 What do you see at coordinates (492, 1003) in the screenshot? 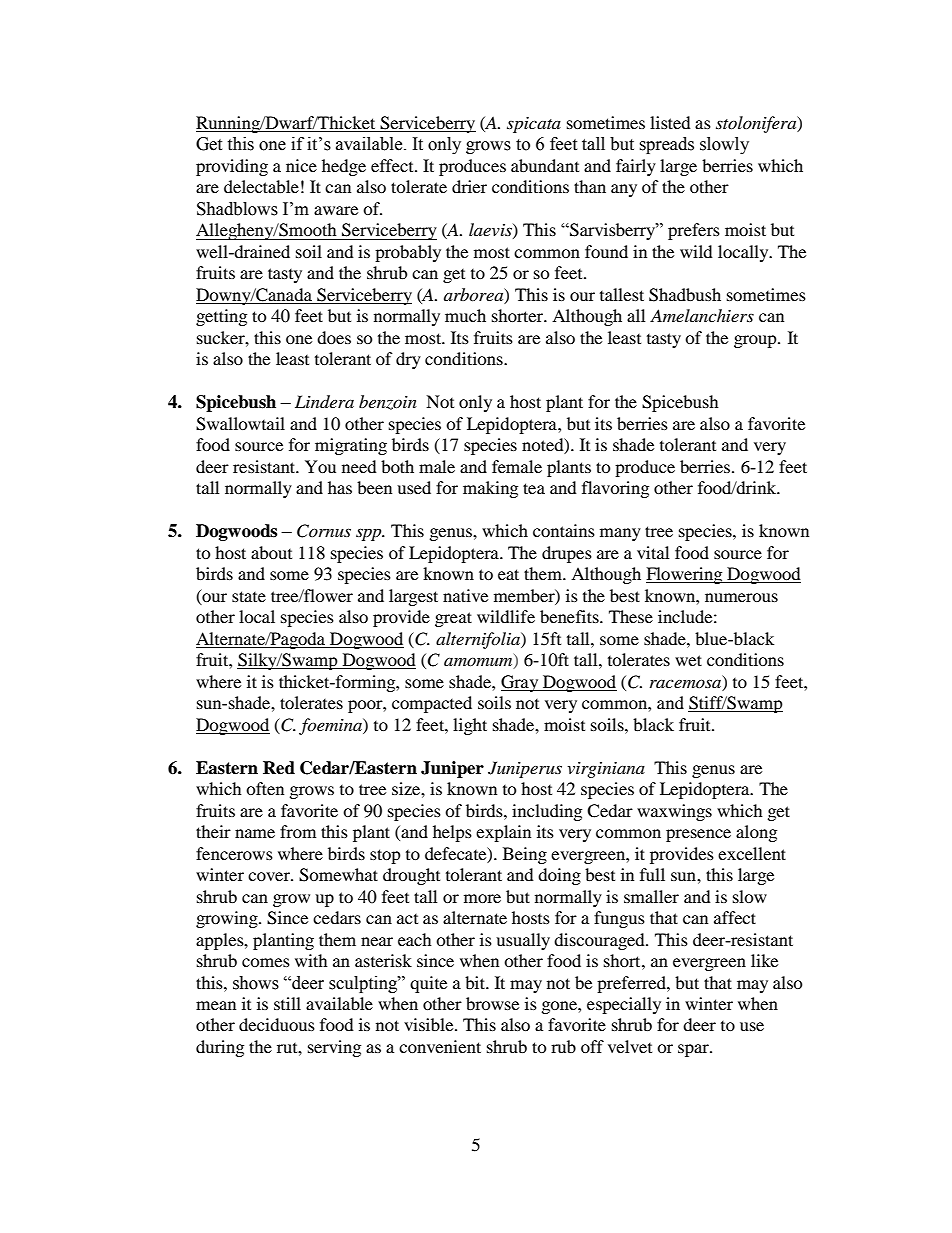
I see `browse` at bounding box center [492, 1003].
